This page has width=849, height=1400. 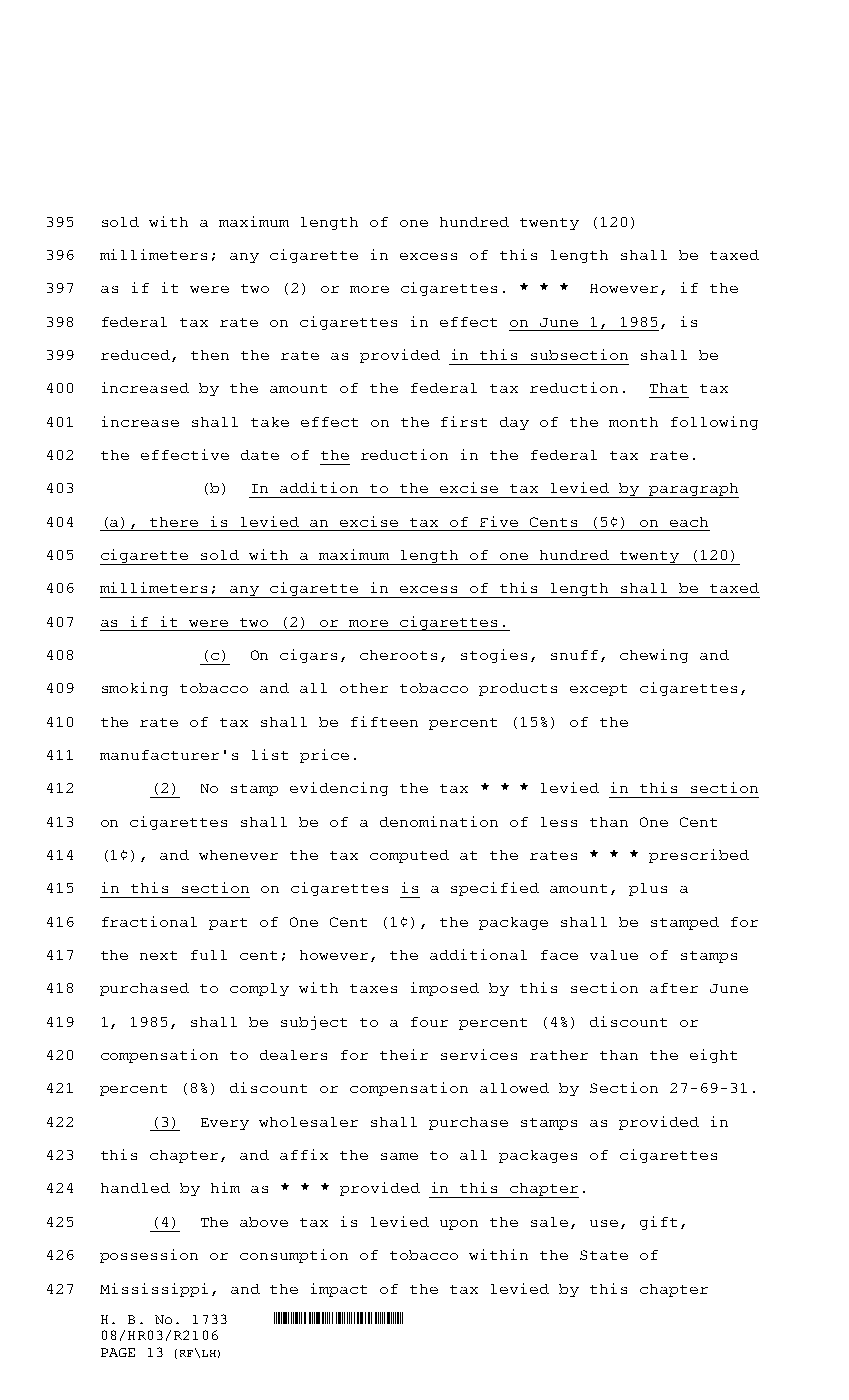 What do you see at coordinates (429, 1022) in the page?
I see `four` at bounding box center [429, 1022].
